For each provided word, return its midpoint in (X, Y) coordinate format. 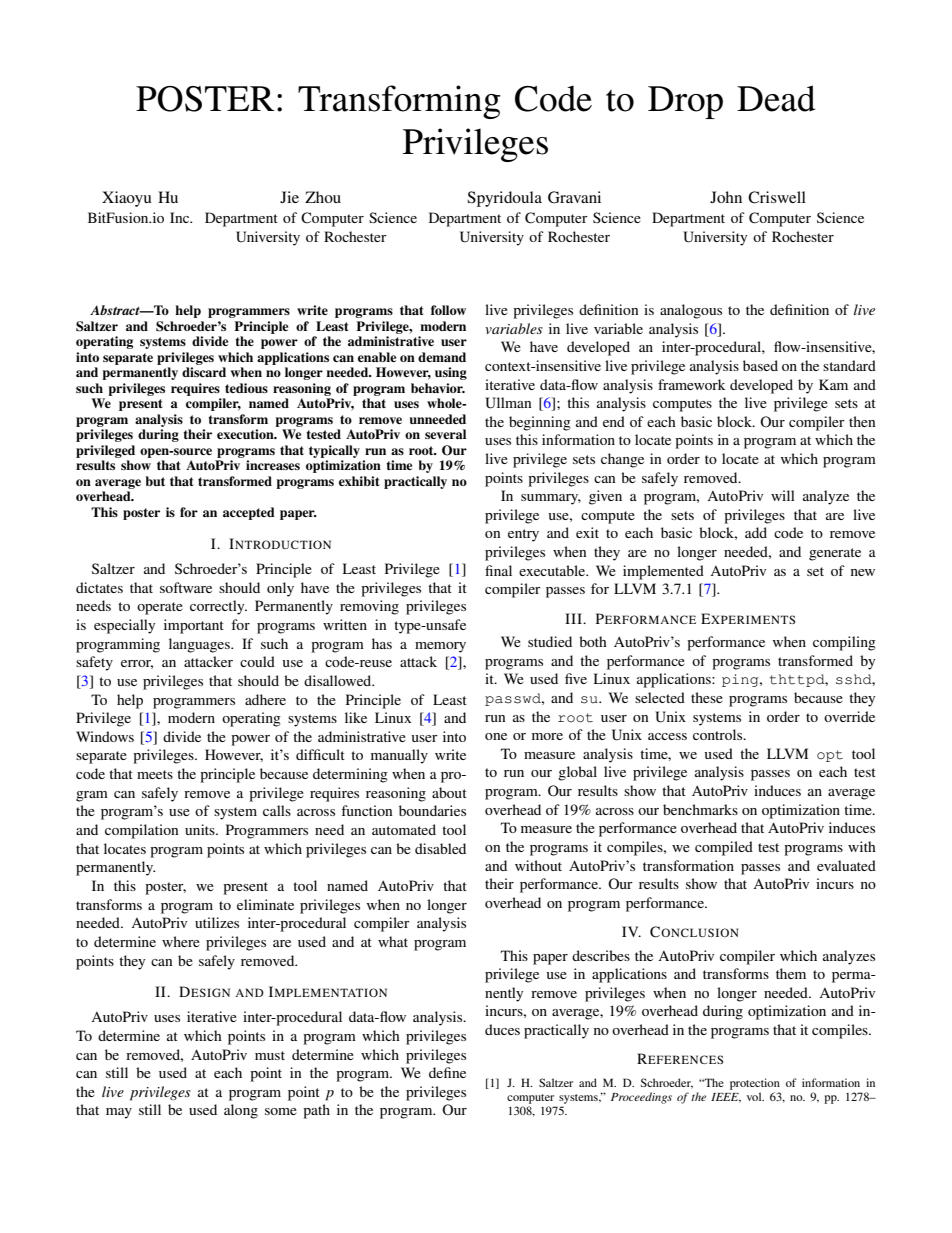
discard (204, 372)
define (447, 1072)
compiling (844, 643)
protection (755, 1085)
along (241, 1111)
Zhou (323, 197)
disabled (440, 848)
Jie (289, 197)
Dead (776, 98)
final (498, 570)
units (201, 829)
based (760, 365)
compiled (724, 848)
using (451, 373)
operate (160, 608)
